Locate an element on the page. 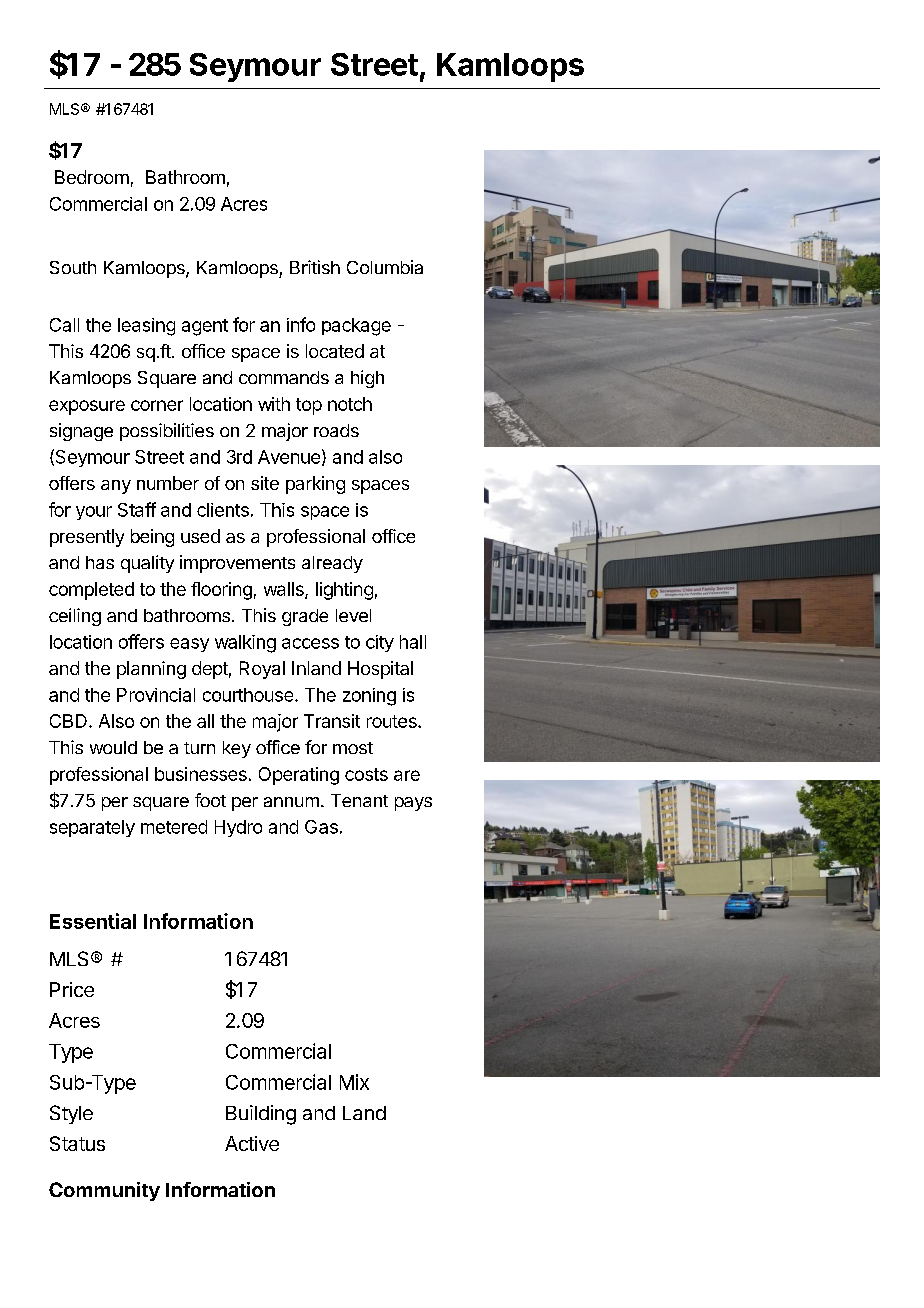  British is located at coordinates (315, 267).
